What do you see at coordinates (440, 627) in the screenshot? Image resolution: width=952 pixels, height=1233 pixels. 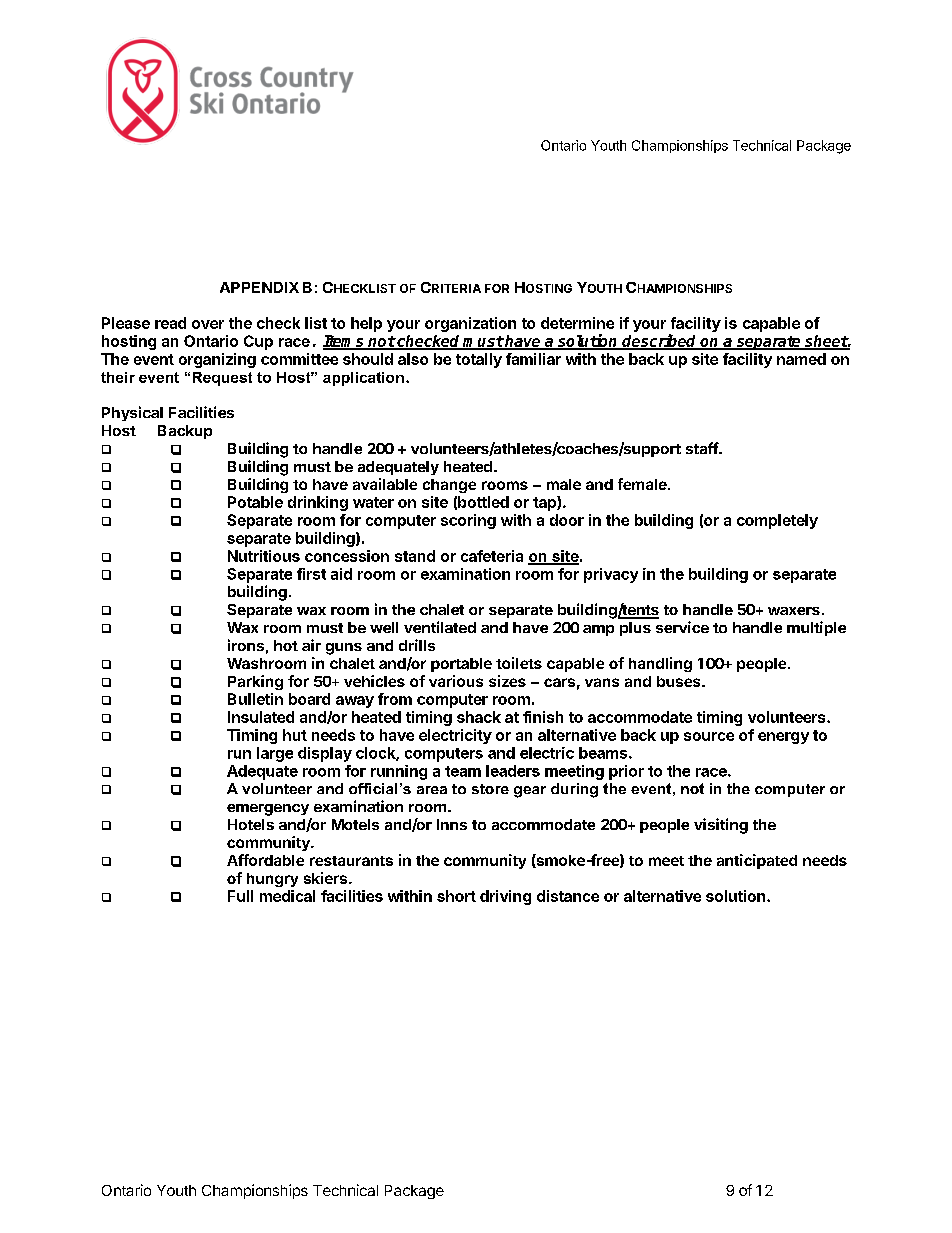 I see `ventilated` at bounding box center [440, 627].
